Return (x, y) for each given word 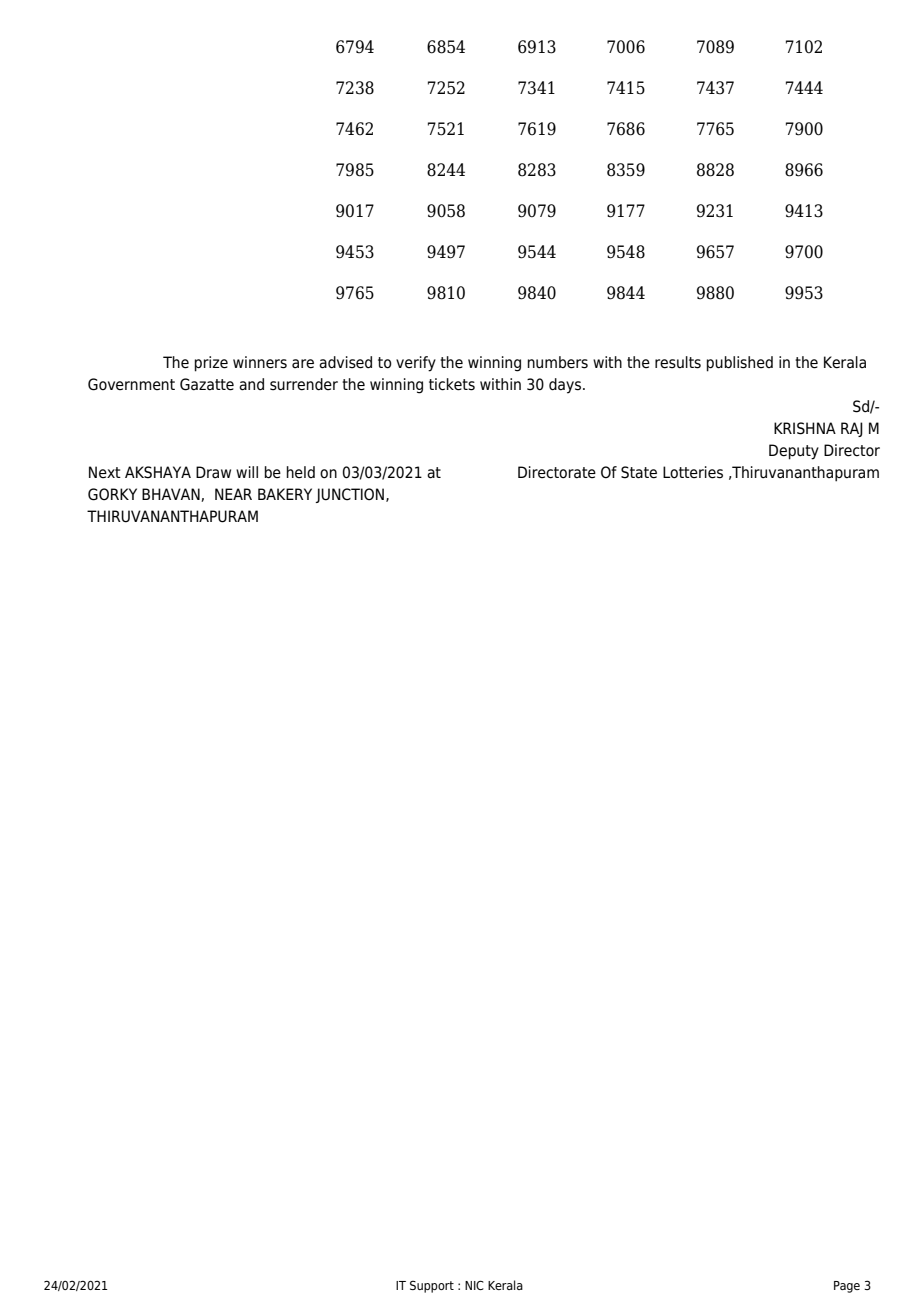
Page (847, 1287)
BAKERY (285, 494)
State (639, 472)
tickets (452, 384)
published (739, 364)
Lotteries (693, 472)
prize (211, 364)
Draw (213, 472)
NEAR (233, 494)
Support (432, 1286)
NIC (474, 1285)
